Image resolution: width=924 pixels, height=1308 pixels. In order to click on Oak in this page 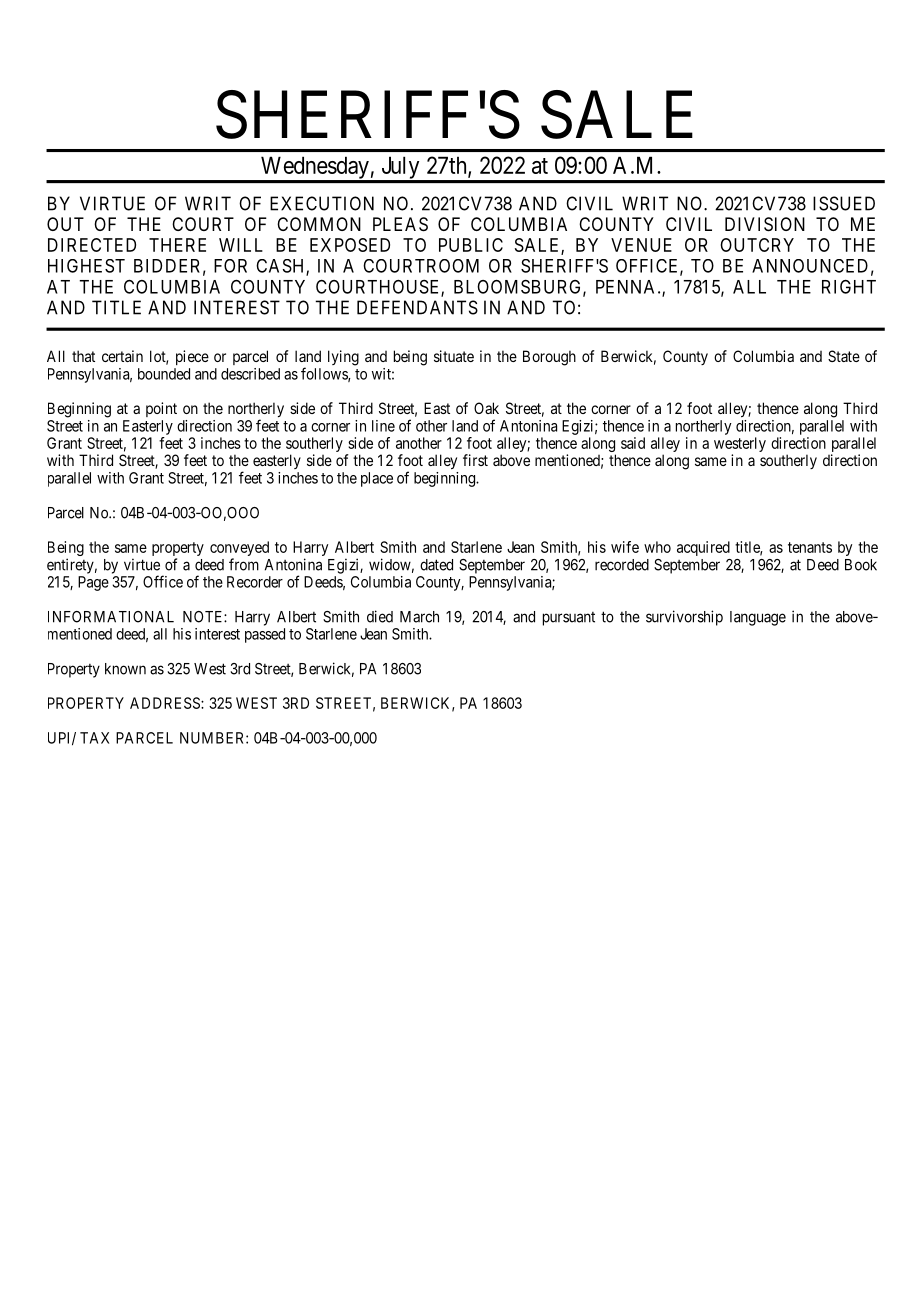, I will do `click(486, 408)`.
